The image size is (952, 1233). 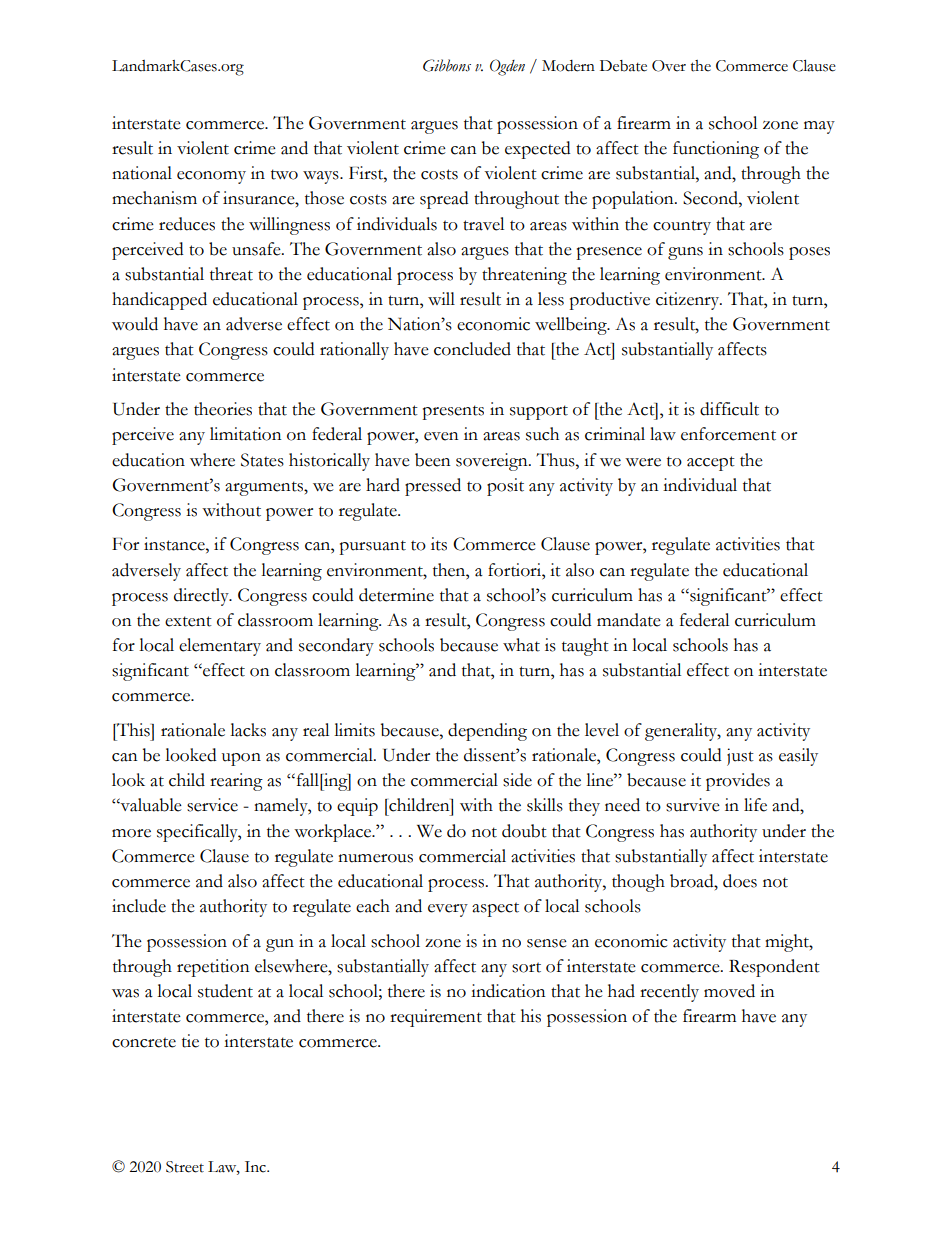 What do you see at coordinates (716, 150) in the screenshot?
I see `functioning` at bounding box center [716, 150].
